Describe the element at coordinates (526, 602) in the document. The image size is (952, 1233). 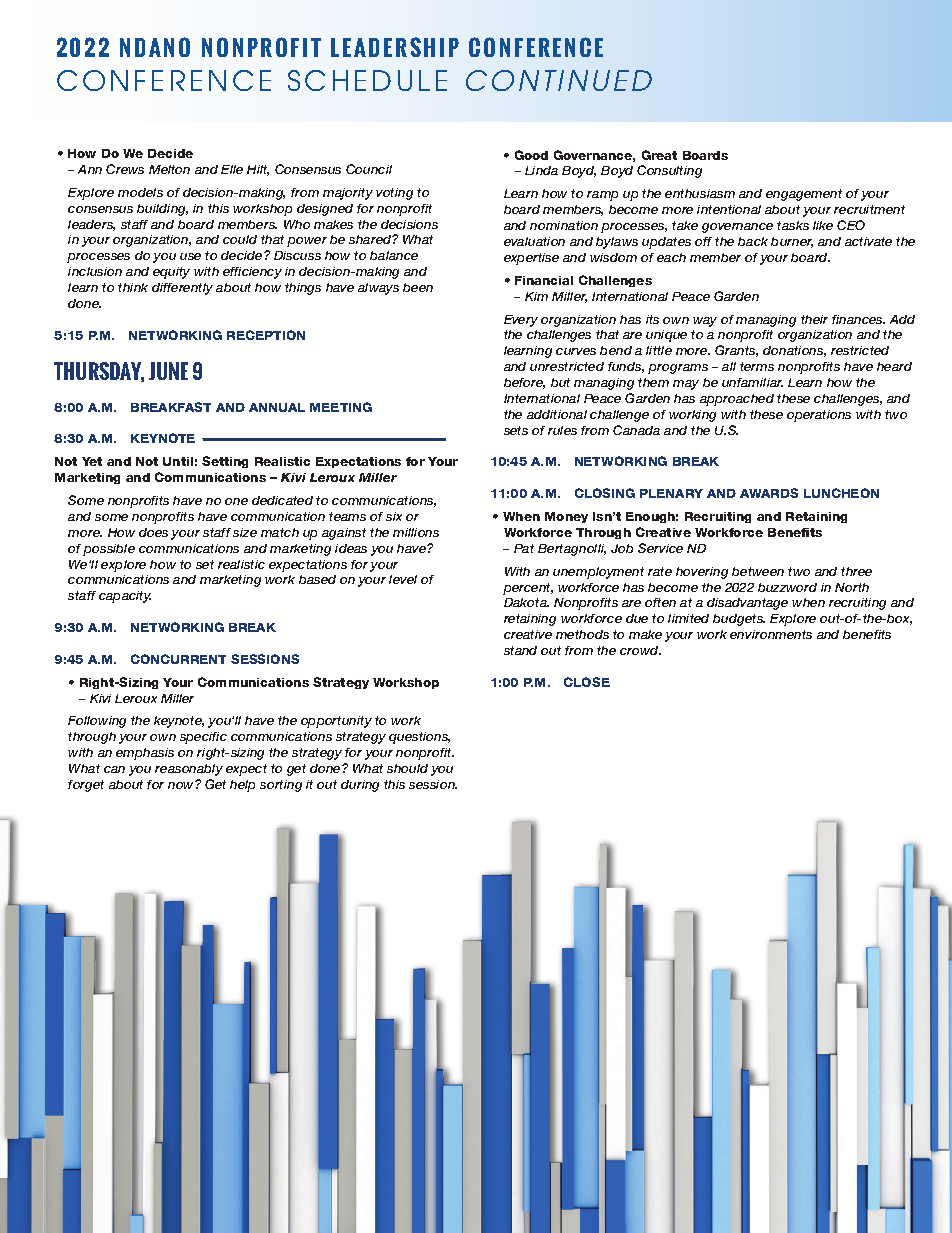
I see `Dakota` at that location.
